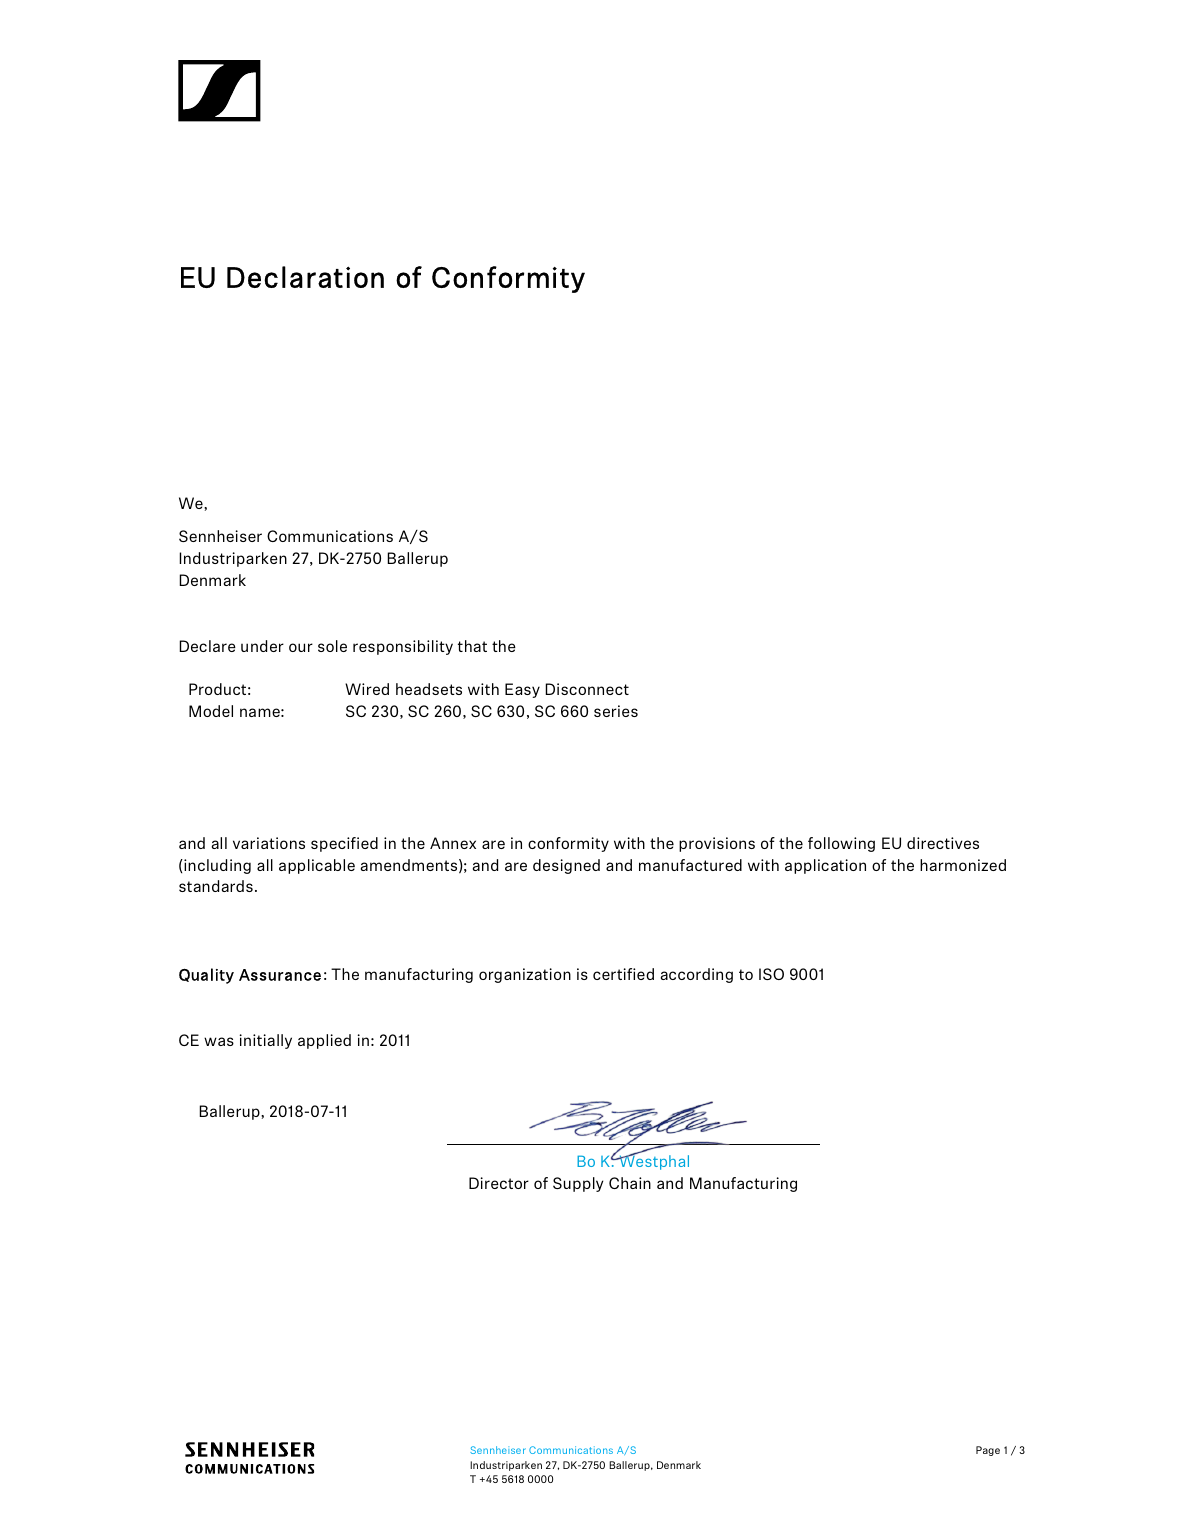 This document has height=1526, width=1179. I want to click on directives, so click(943, 843).
